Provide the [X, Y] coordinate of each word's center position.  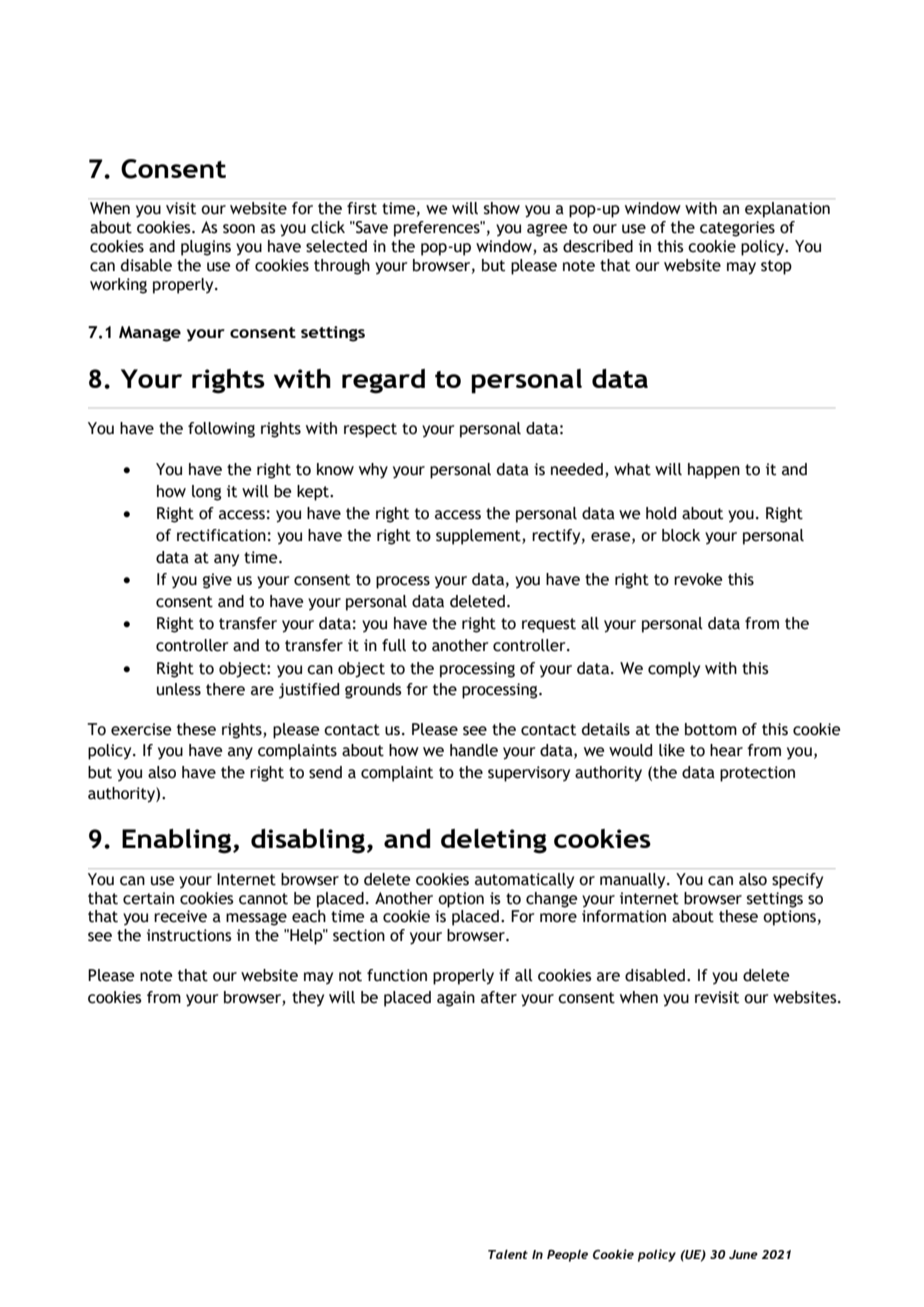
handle [474, 750]
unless [179, 689]
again [456, 999]
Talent [508, 1254]
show [502, 208]
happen [714, 471]
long [206, 493]
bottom [711, 729]
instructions [189, 935]
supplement [479, 537]
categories [737, 229]
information [624, 916]
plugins [206, 248]
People [567, 1256]
